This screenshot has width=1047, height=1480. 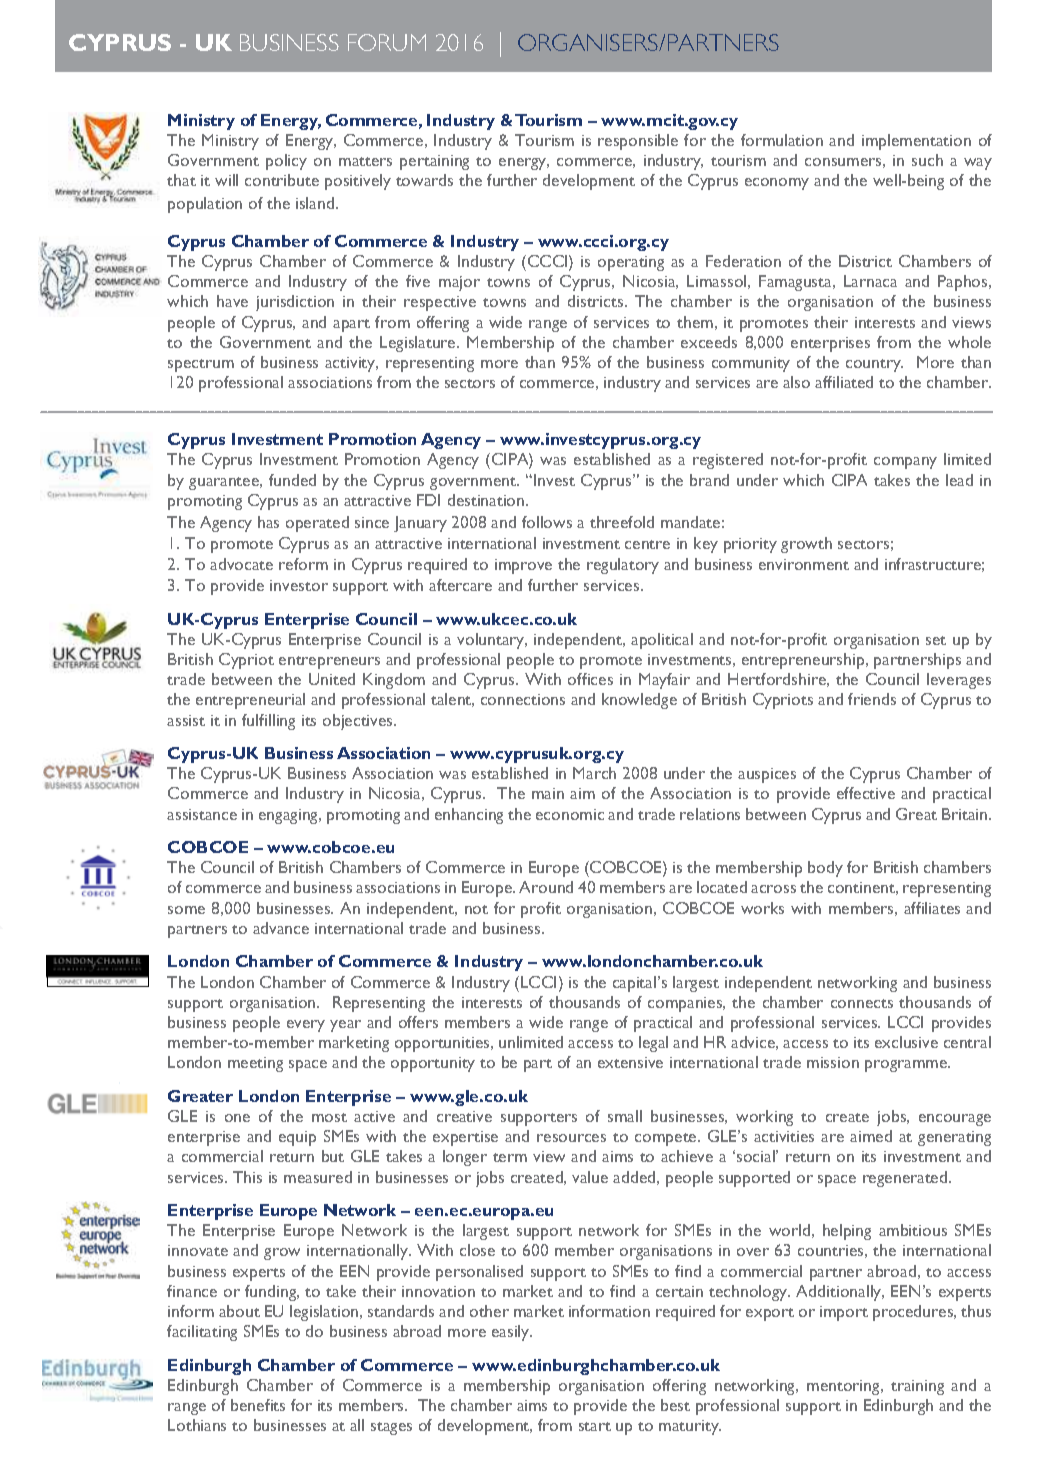 I want to click on march, so click(x=594, y=773).
